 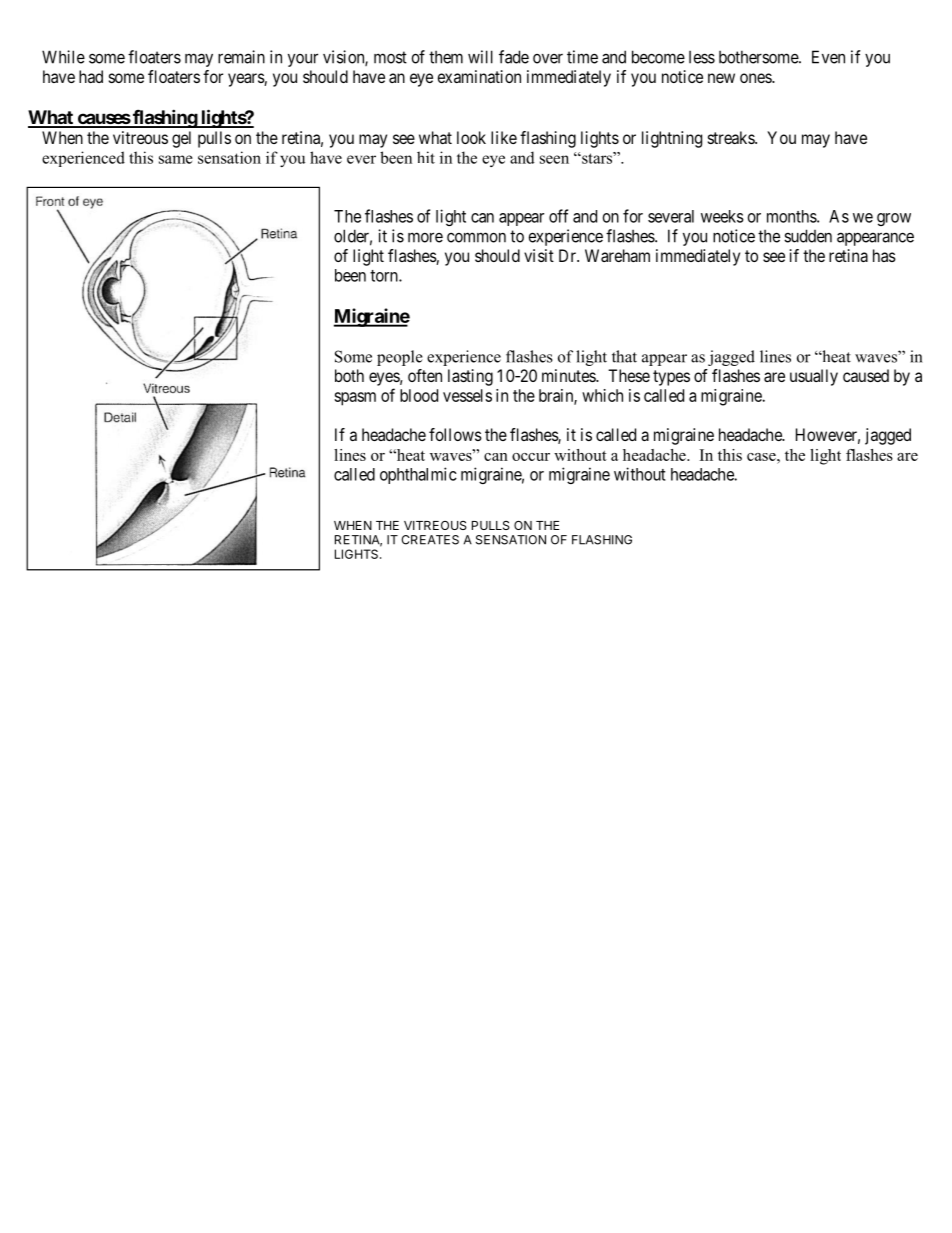 I want to click on has, so click(x=884, y=255).
